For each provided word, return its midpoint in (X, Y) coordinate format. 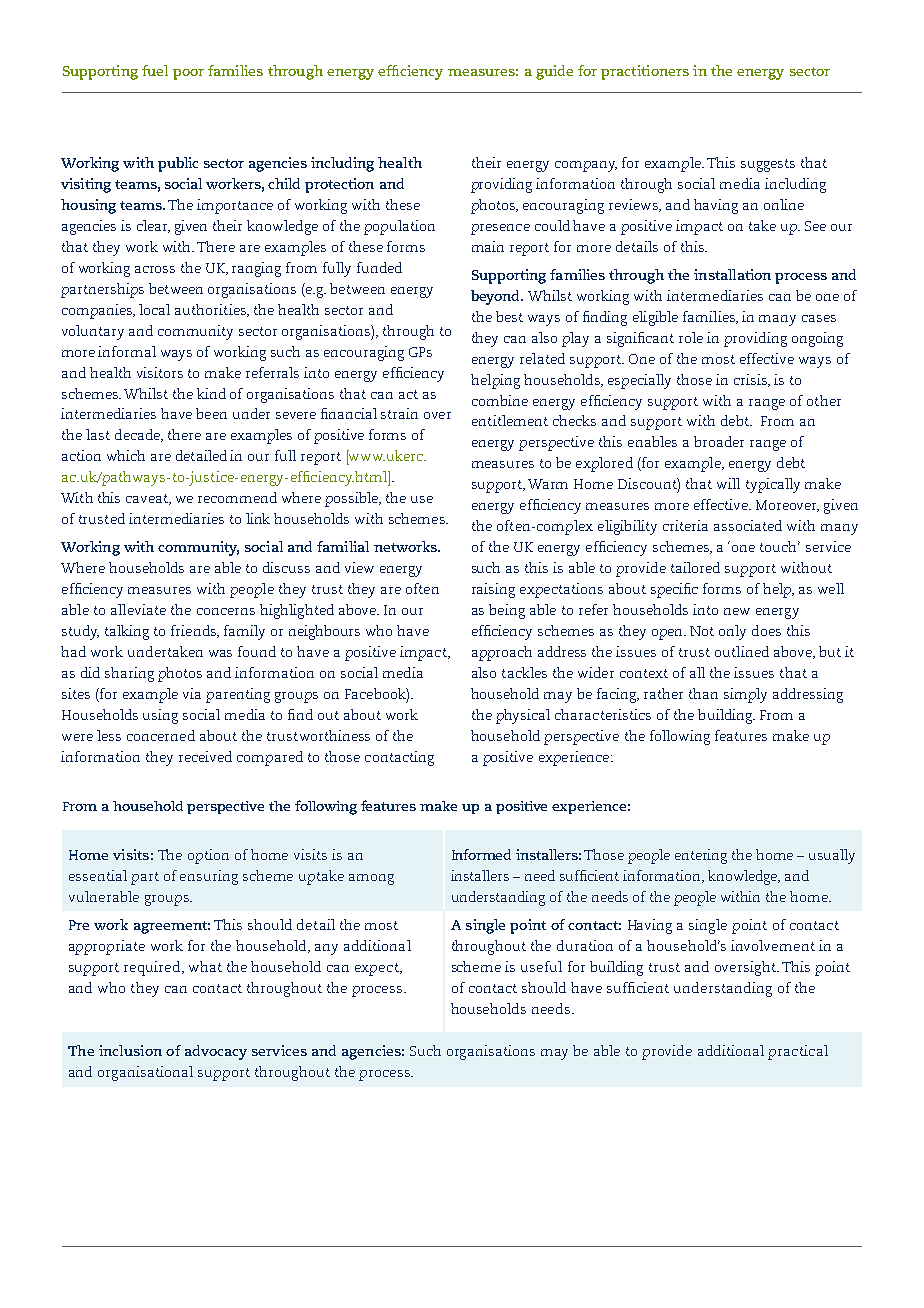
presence (500, 229)
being (507, 611)
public (178, 164)
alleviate (138, 609)
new (737, 611)
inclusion (130, 1050)
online (784, 204)
